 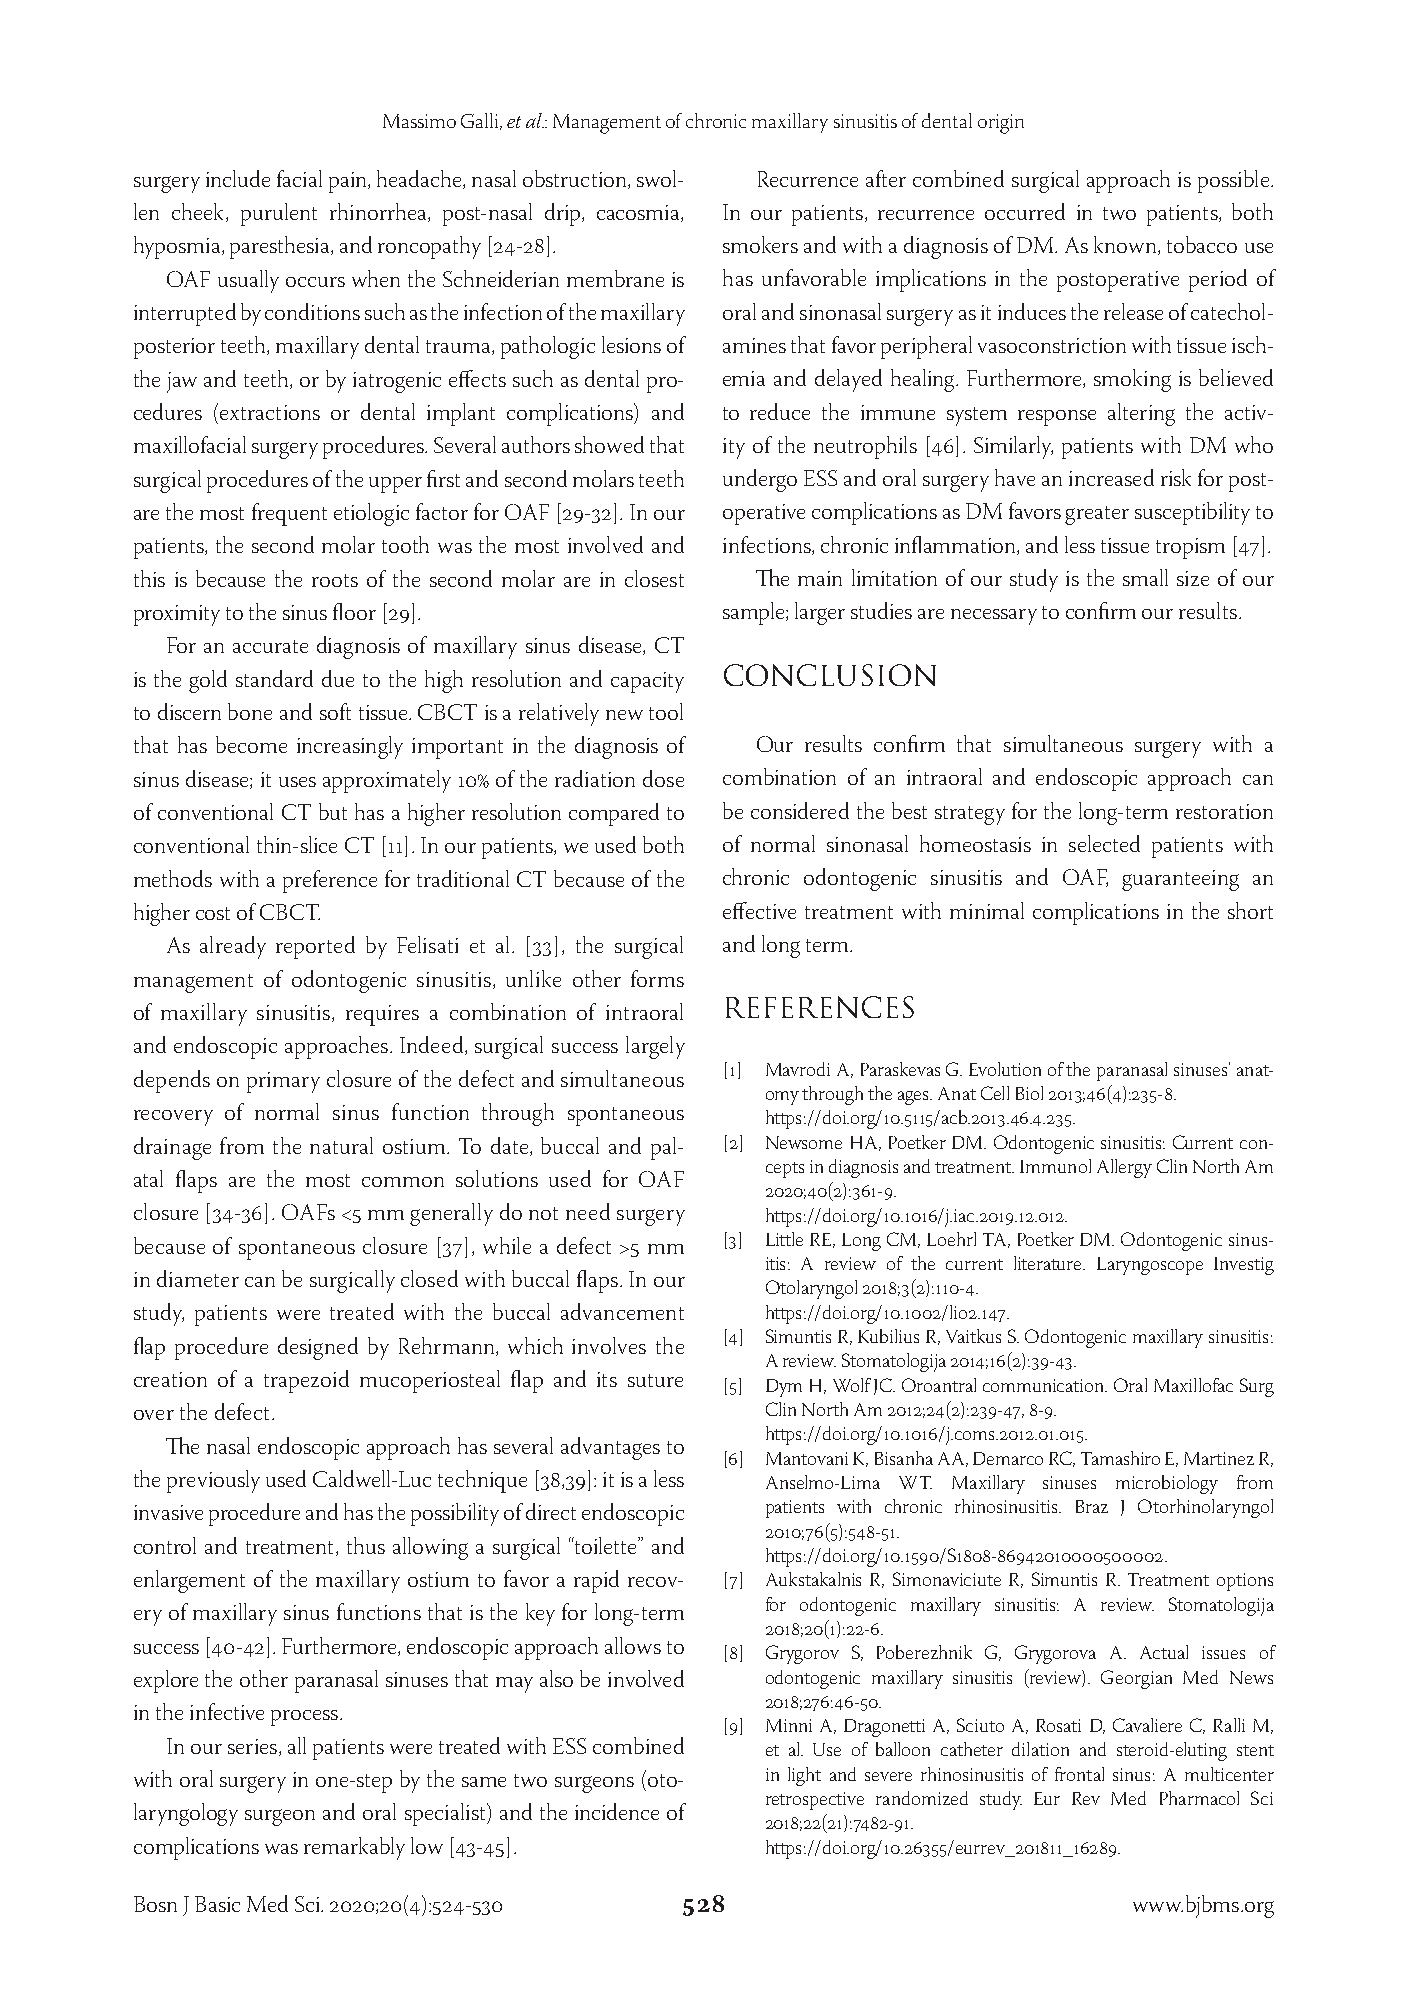 I want to click on remarkably, so click(x=354, y=1848).
